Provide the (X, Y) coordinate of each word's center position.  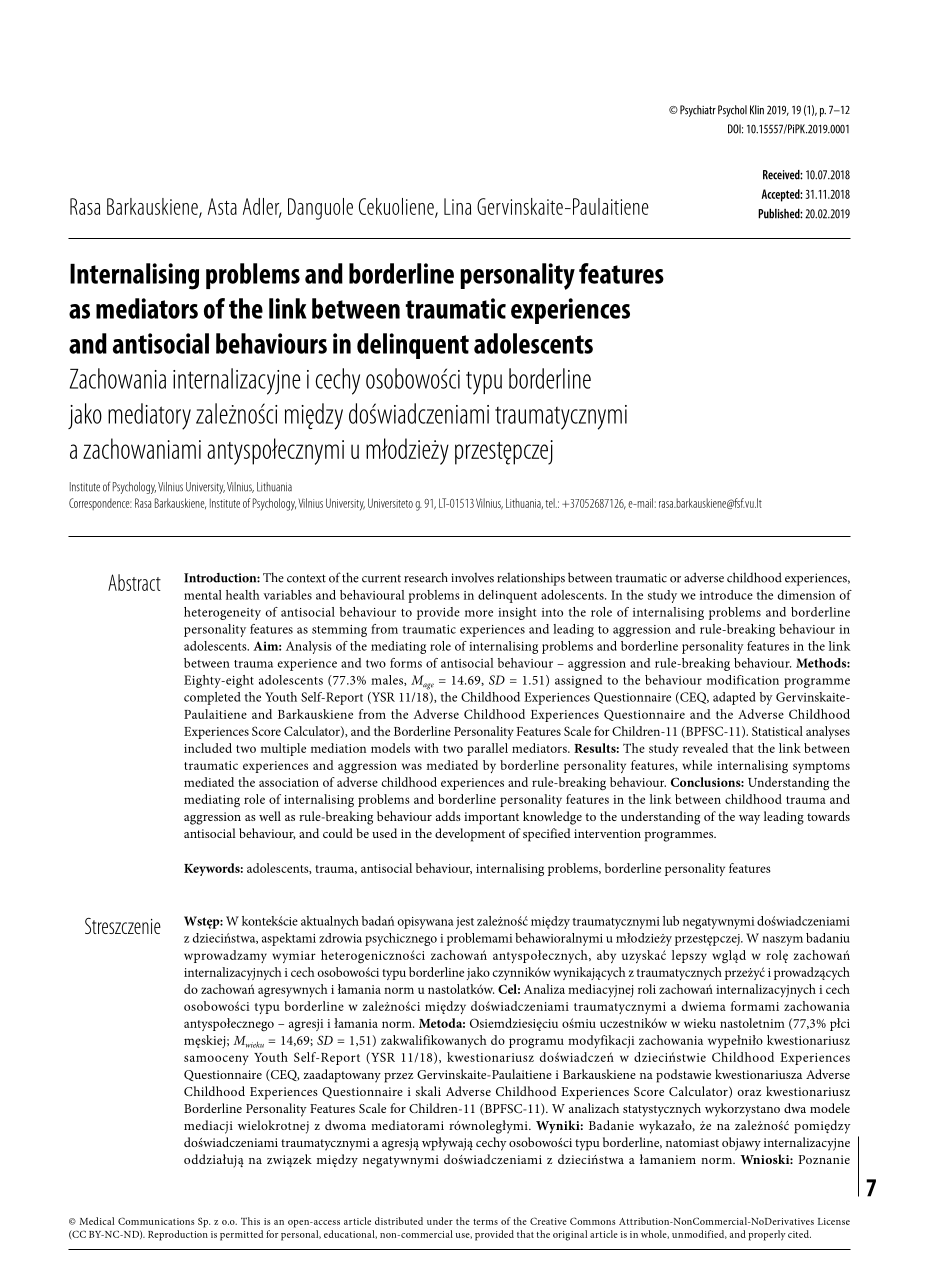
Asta (222, 206)
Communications (156, 1221)
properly (766, 1235)
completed (212, 698)
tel (551, 503)
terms (485, 1222)
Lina (457, 206)
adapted (734, 698)
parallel (487, 749)
